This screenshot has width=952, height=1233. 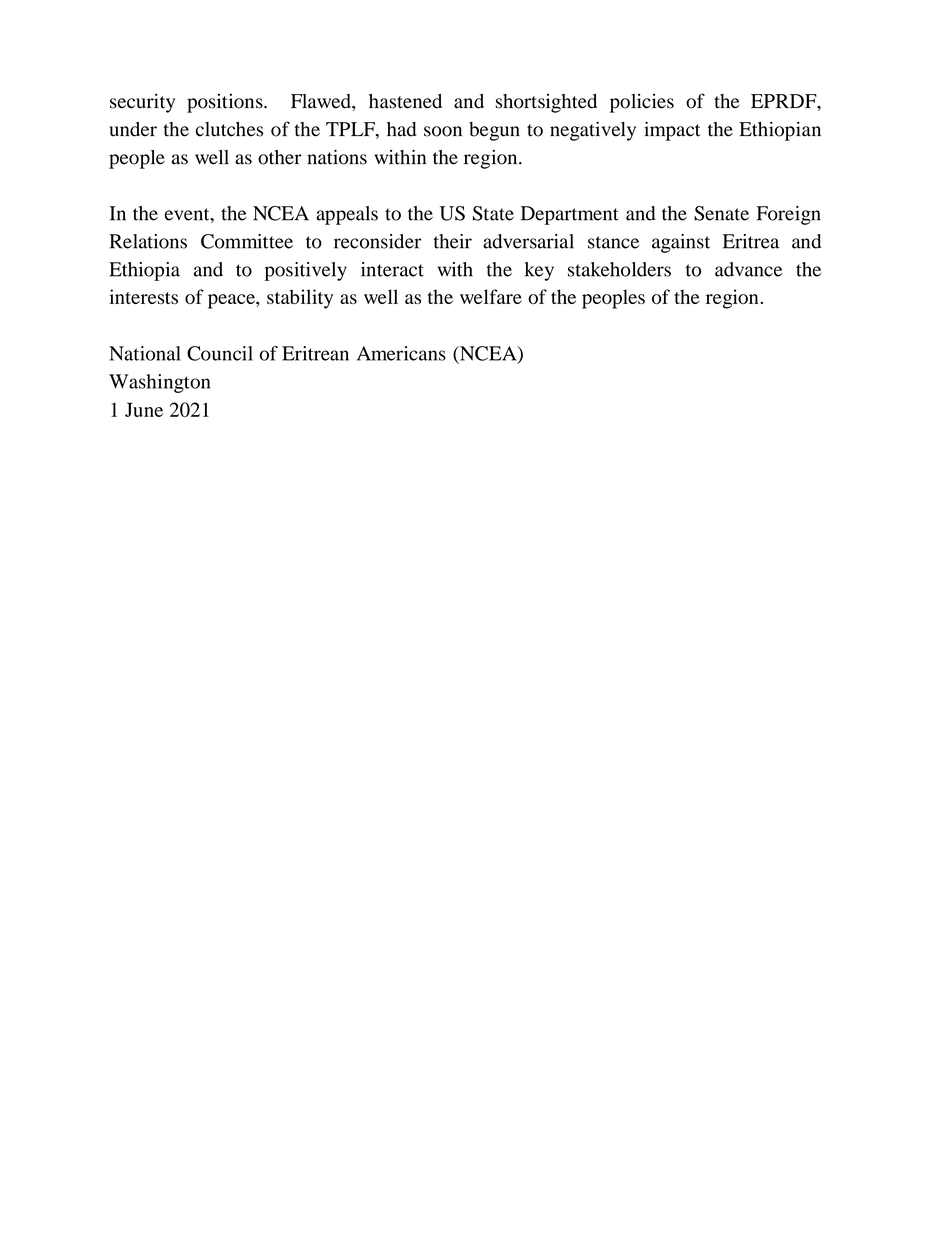 What do you see at coordinates (493, 213) in the screenshot?
I see `State` at bounding box center [493, 213].
